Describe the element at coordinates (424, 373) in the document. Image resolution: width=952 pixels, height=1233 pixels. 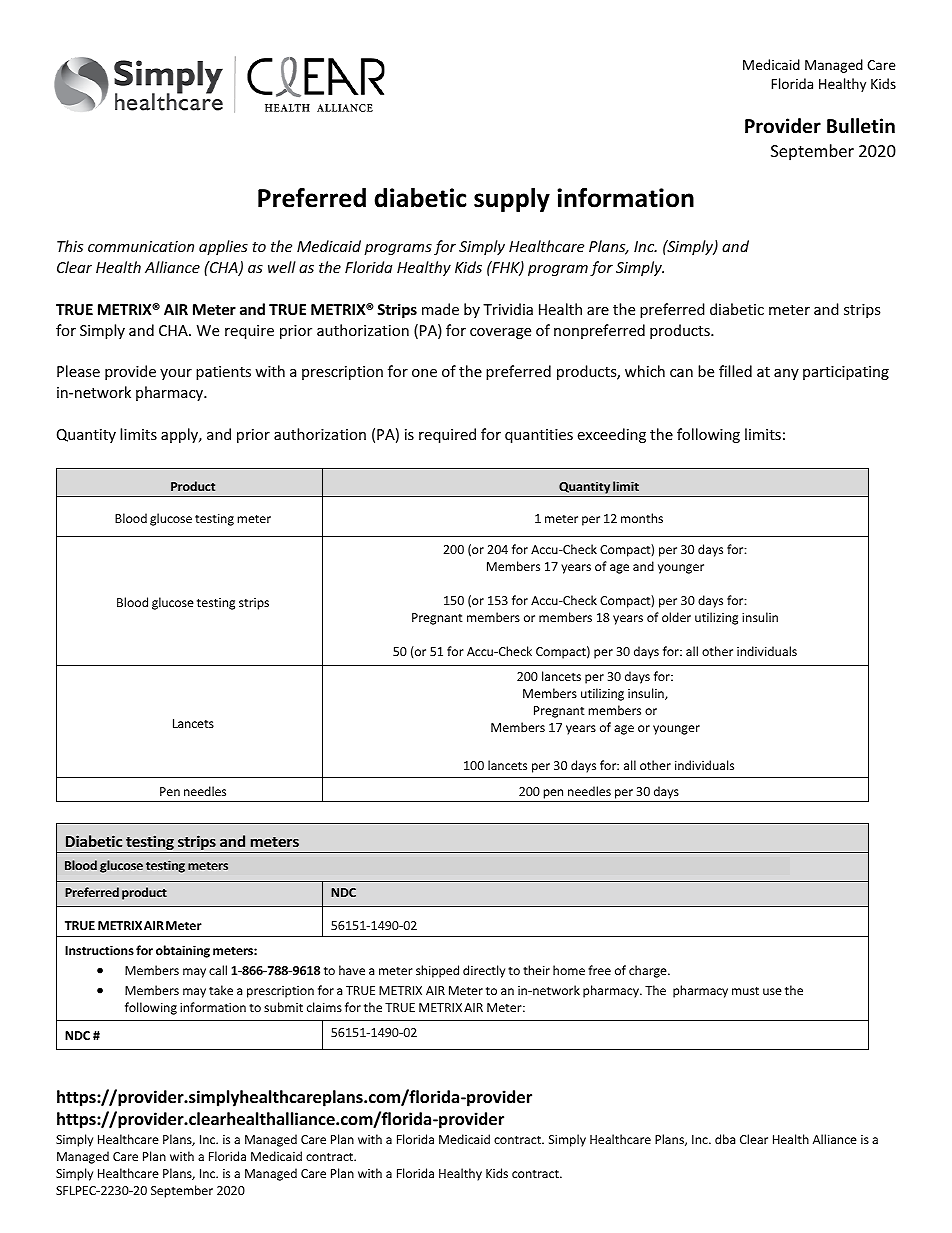
I see `one` at that location.
